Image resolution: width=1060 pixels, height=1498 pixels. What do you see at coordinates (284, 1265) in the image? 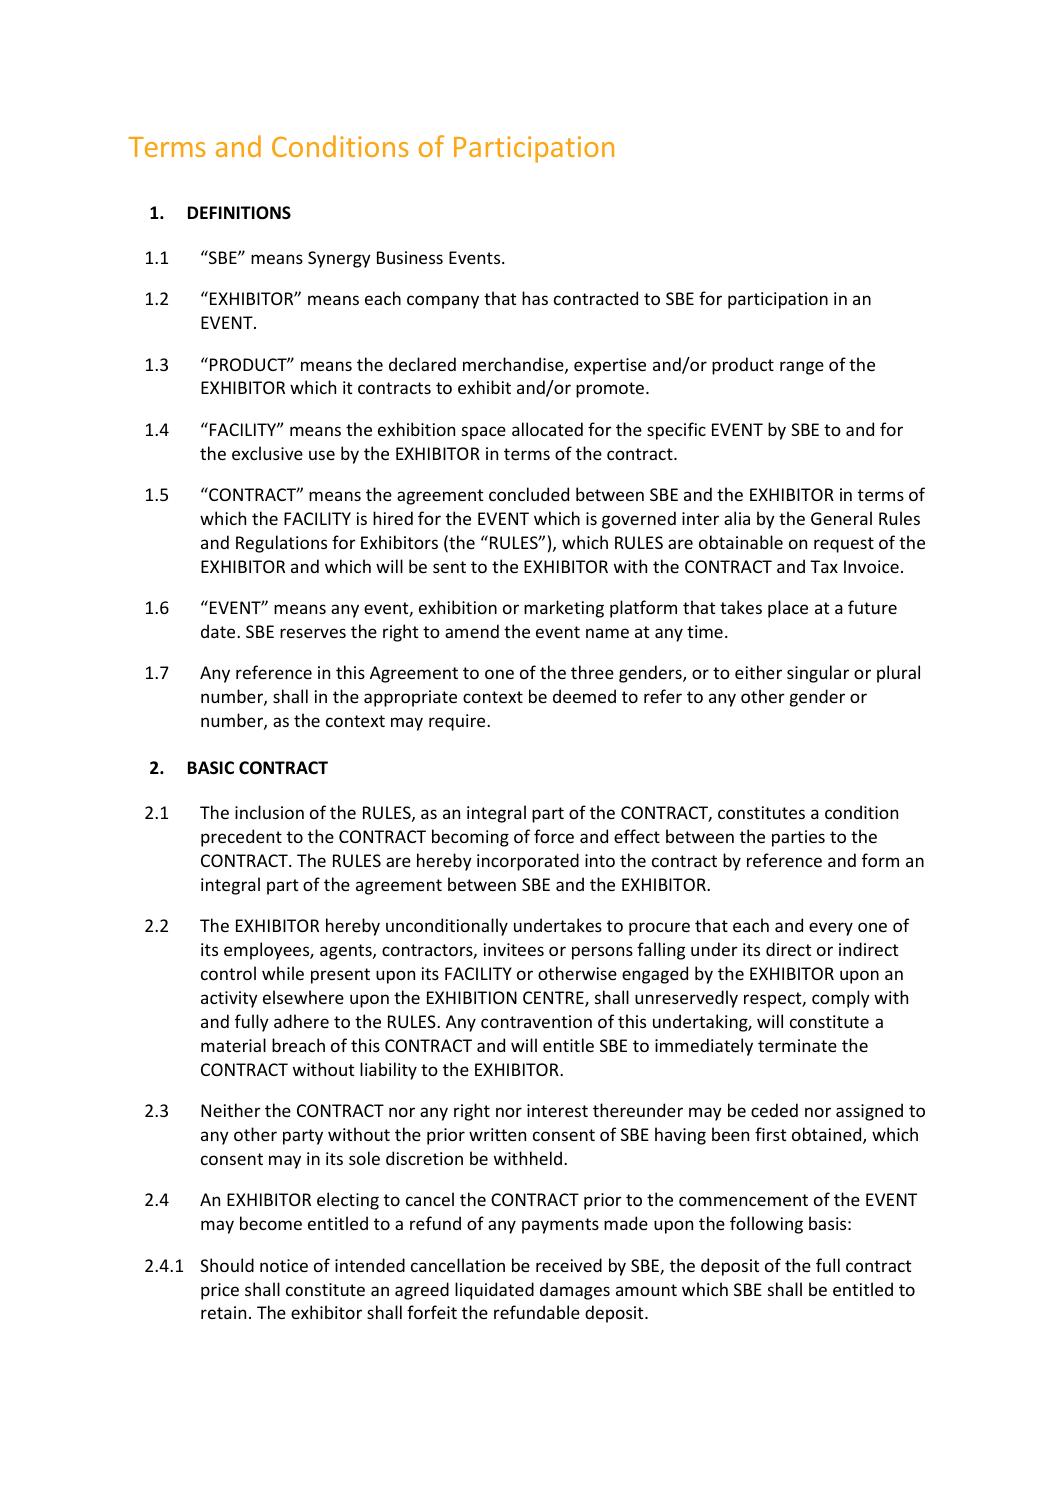
I see `notice` at bounding box center [284, 1265].
